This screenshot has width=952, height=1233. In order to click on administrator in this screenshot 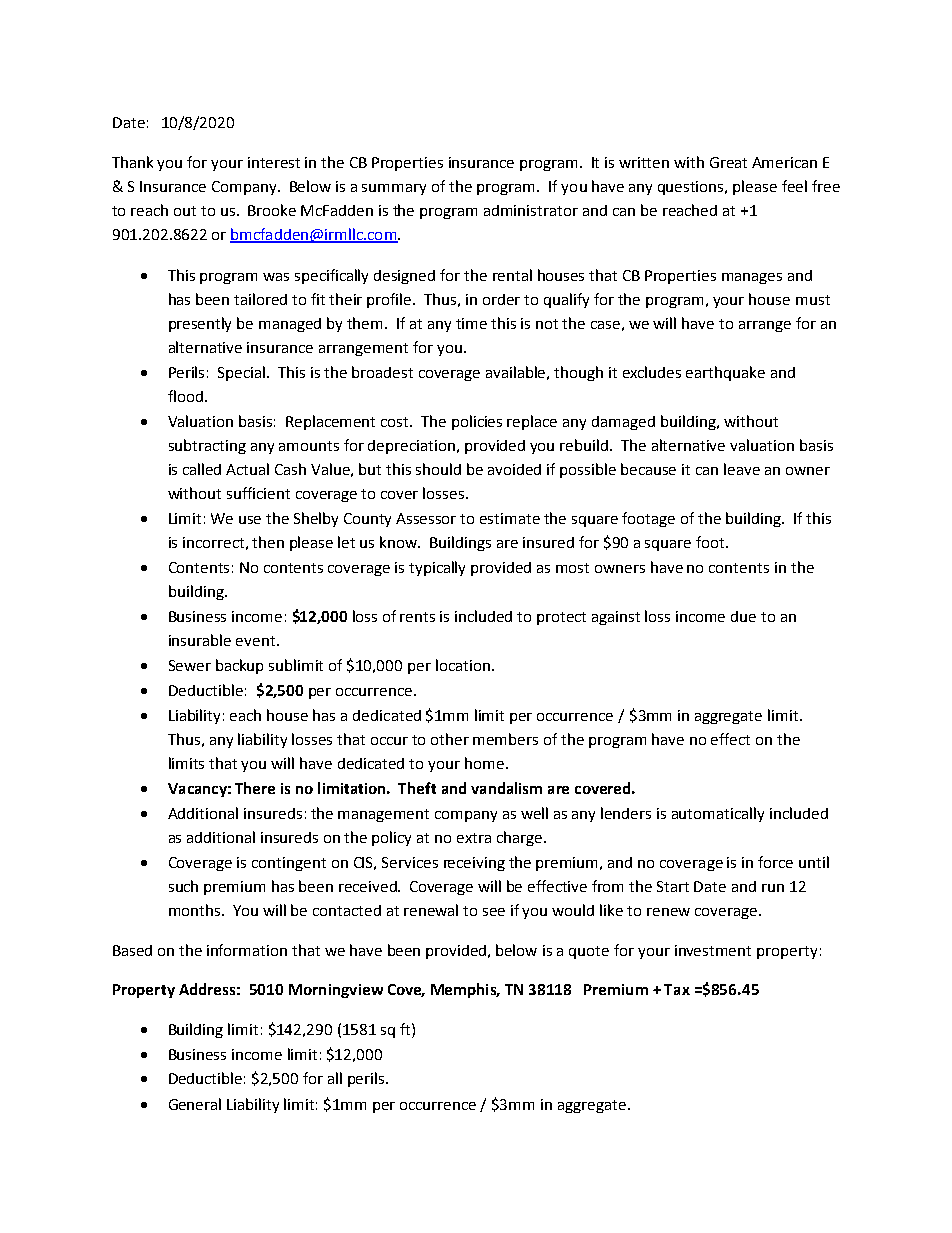, I will do `click(531, 210)`.
